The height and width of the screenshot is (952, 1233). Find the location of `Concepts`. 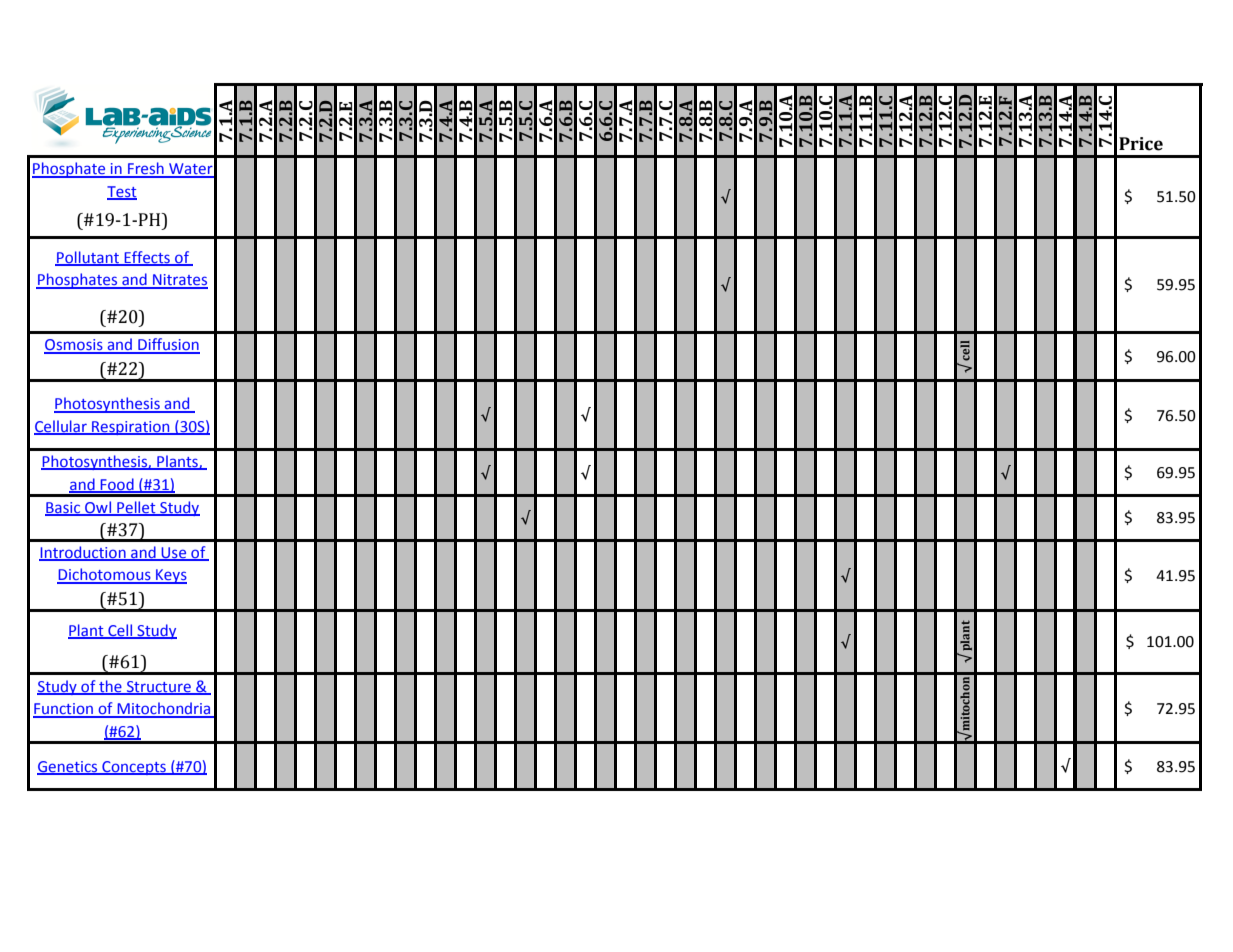

Concepts is located at coordinates (134, 768).
